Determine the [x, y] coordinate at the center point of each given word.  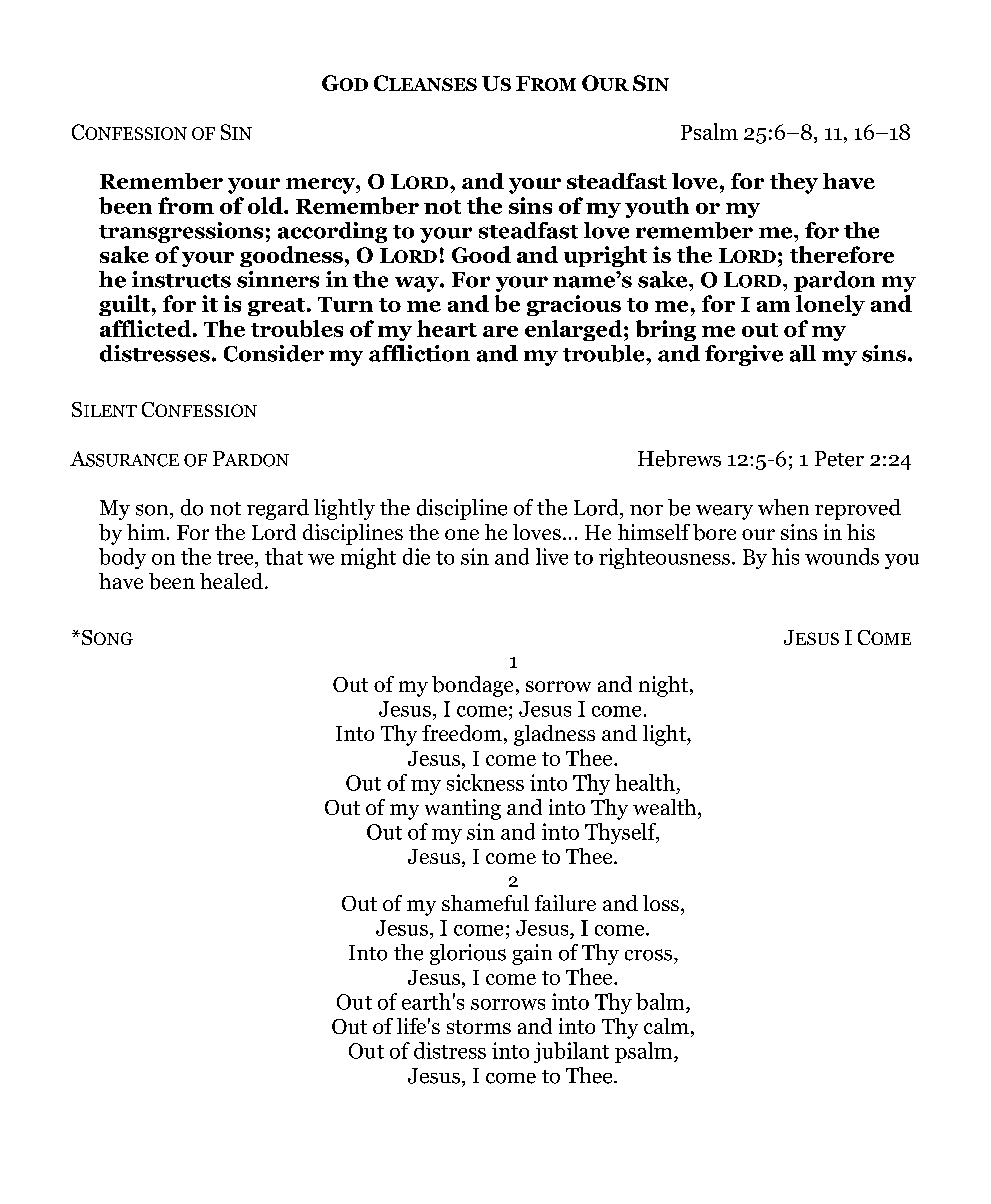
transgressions [181, 232]
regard [278, 509]
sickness [485, 782]
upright [605, 256]
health [645, 782]
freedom [462, 733]
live [552, 556]
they [794, 183]
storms [479, 1027]
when [783, 507]
